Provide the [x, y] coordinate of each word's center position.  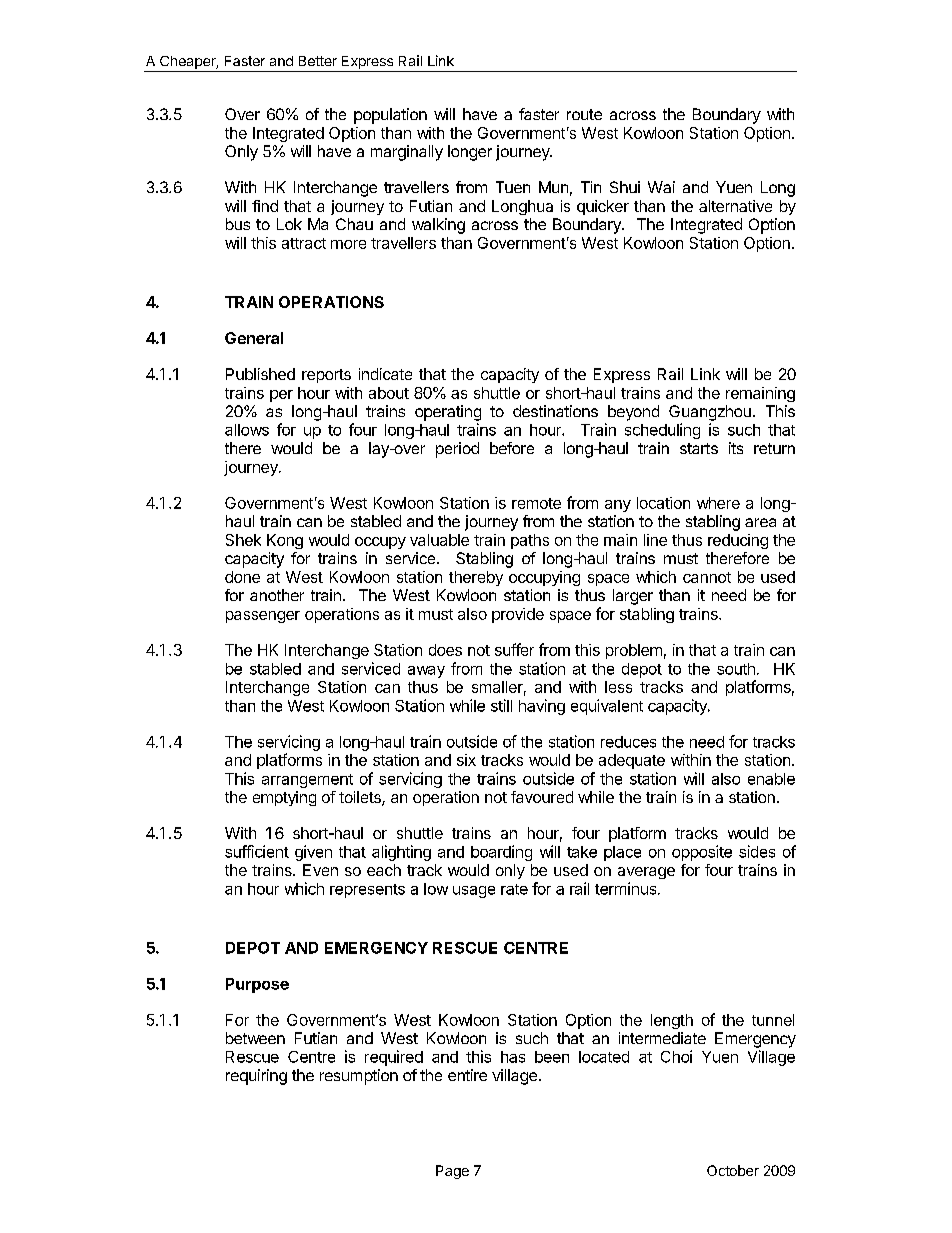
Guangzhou [710, 413]
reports [326, 376]
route [584, 114]
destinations [555, 411]
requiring [256, 1077]
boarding [501, 853]
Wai [661, 187]
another [277, 595]
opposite [702, 853]
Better [318, 61]
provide [518, 615]
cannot [707, 577]
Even [320, 870]
